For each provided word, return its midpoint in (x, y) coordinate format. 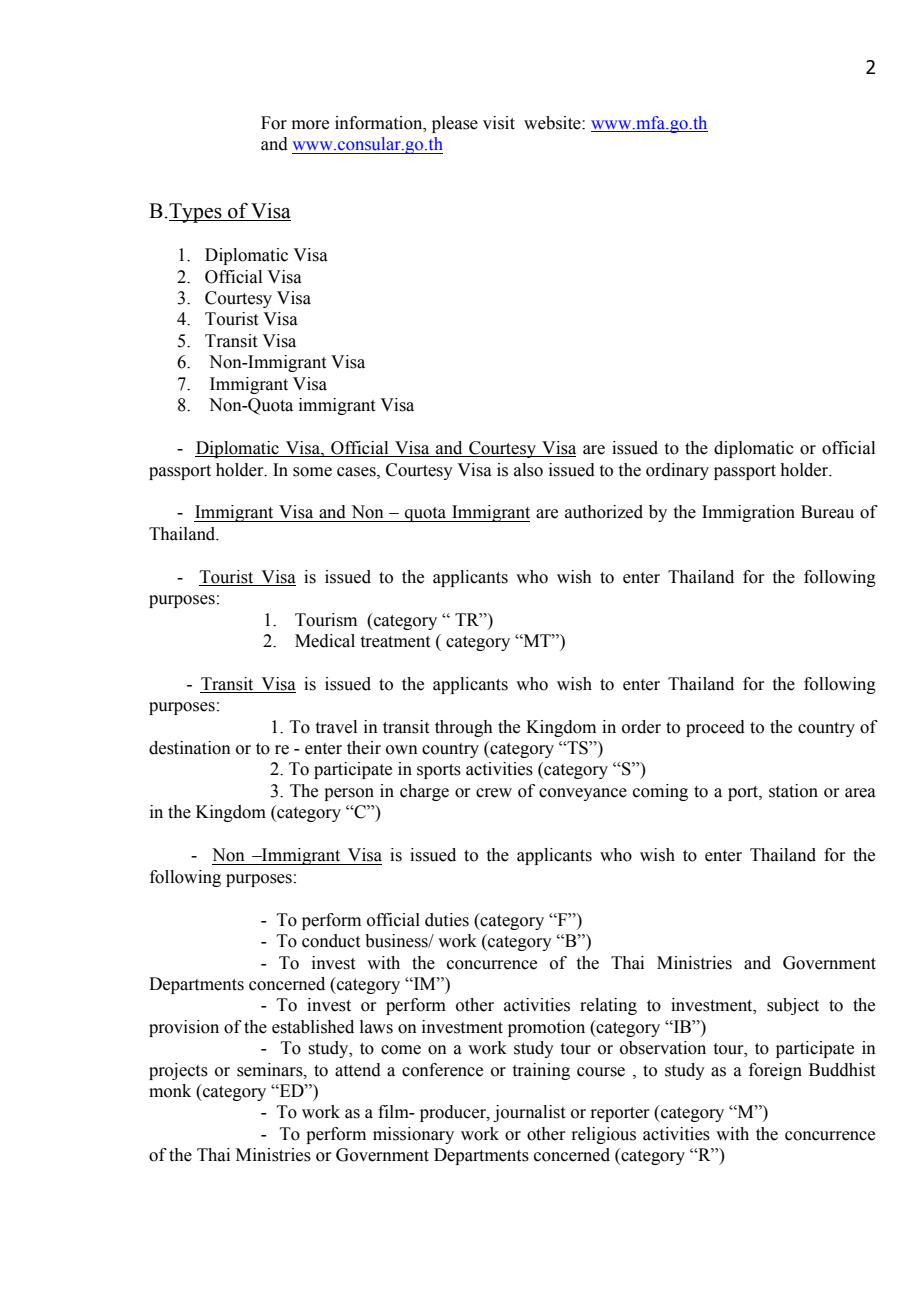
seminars (271, 1070)
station (793, 791)
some (312, 472)
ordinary (677, 471)
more (310, 125)
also (528, 470)
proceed (715, 728)
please (455, 124)
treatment (395, 642)
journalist (529, 1113)
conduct (331, 941)
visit (499, 123)
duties (447, 920)
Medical (325, 641)
